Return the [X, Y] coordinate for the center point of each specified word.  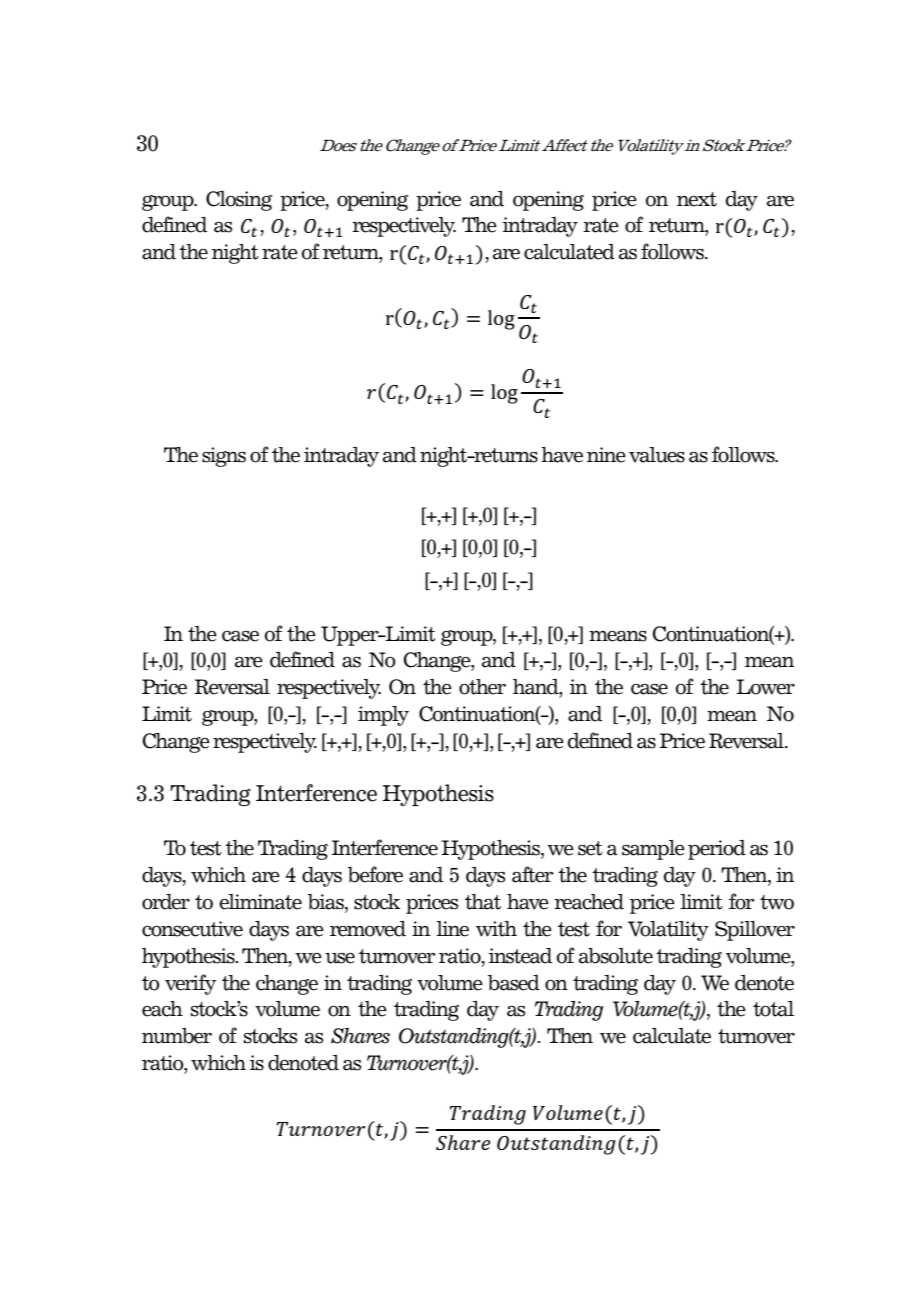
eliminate [260, 902]
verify [190, 984]
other [482, 687]
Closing [239, 201]
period [717, 850]
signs [224, 457]
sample [653, 850]
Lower [765, 687]
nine [606, 455]
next [697, 199]
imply [383, 716]
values [657, 455]
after [533, 874]
